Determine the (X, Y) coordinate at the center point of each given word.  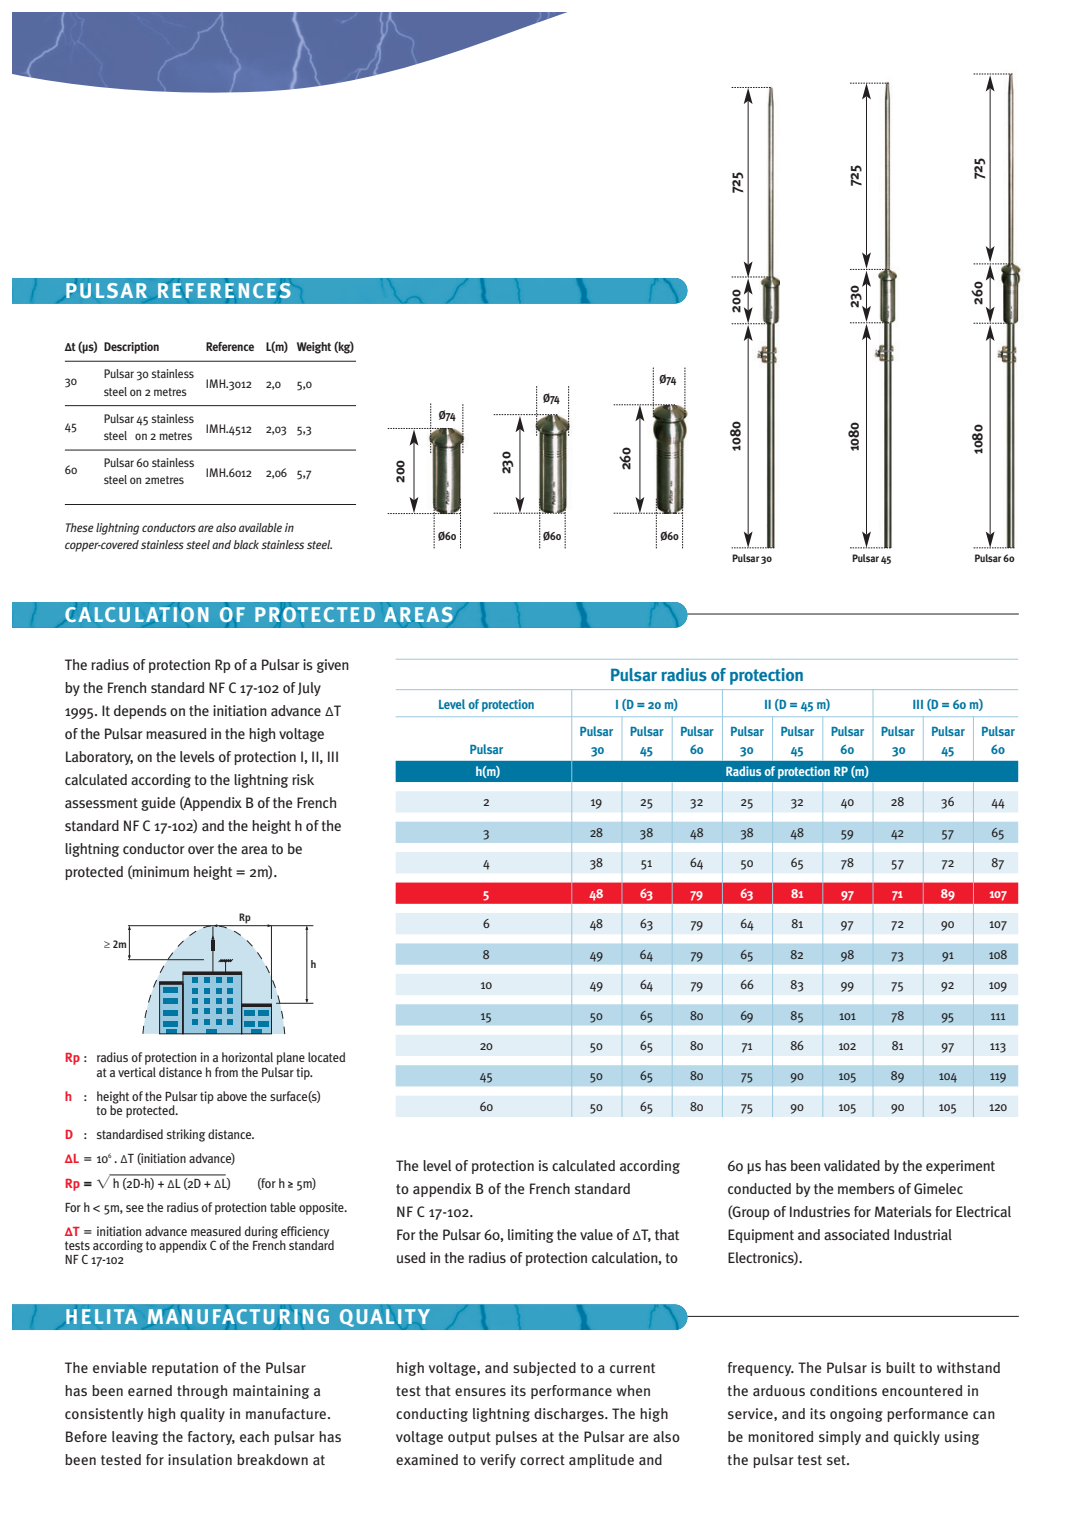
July (309, 689)
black (246, 544)
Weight (314, 348)
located (326, 1057)
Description (131, 348)
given (333, 666)
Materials (903, 1211)
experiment (960, 1167)
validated (852, 1165)
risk (303, 779)
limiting (531, 1236)
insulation (200, 1459)
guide (158, 804)
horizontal (247, 1057)
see (135, 1208)
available (260, 527)
